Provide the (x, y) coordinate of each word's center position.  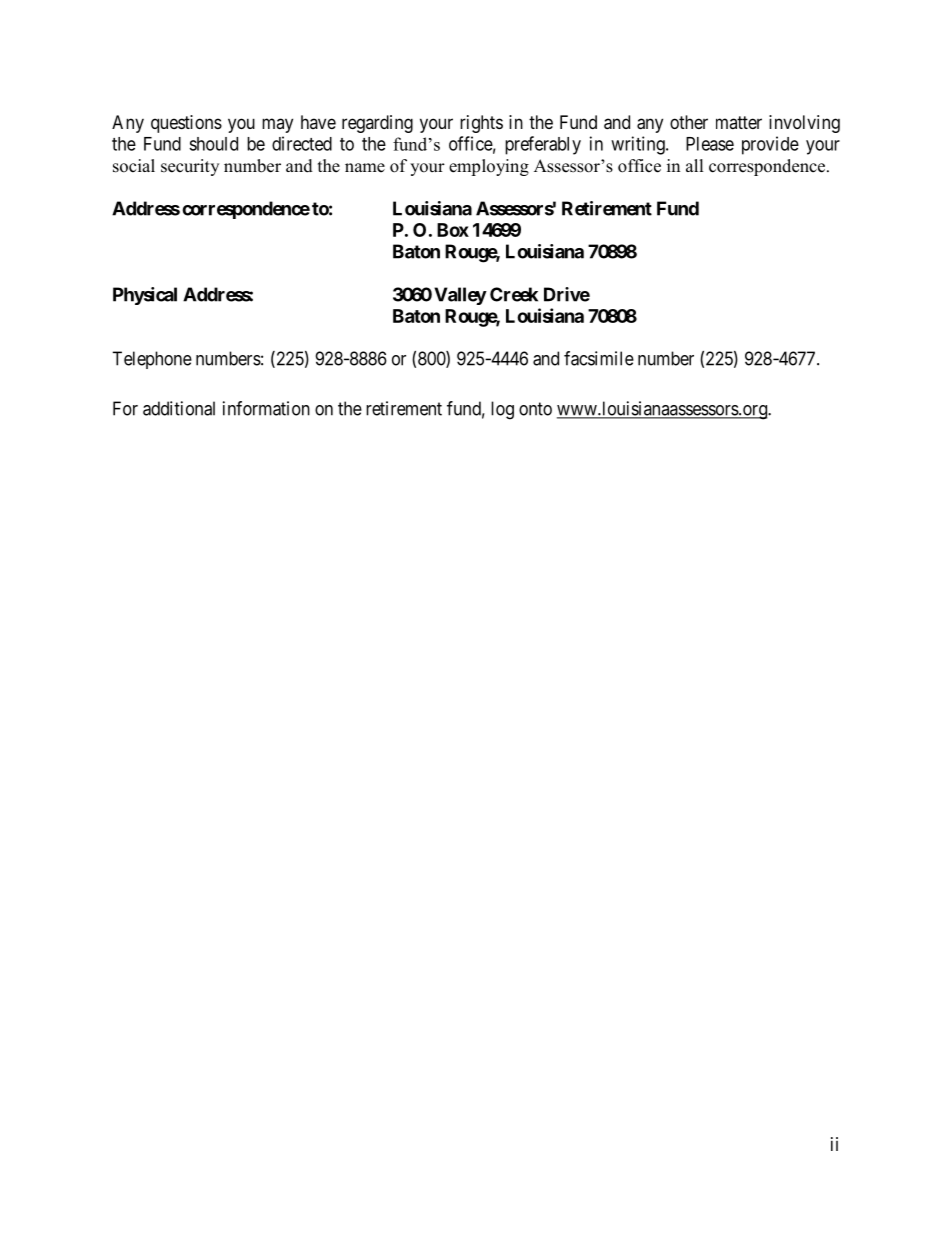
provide (770, 145)
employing (489, 167)
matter (739, 122)
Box (453, 230)
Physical (145, 296)
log (502, 410)
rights (481, 124)
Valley (460, 296)
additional (179, 408)
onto (535, 409)
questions (186, 124)
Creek (514, 294)
